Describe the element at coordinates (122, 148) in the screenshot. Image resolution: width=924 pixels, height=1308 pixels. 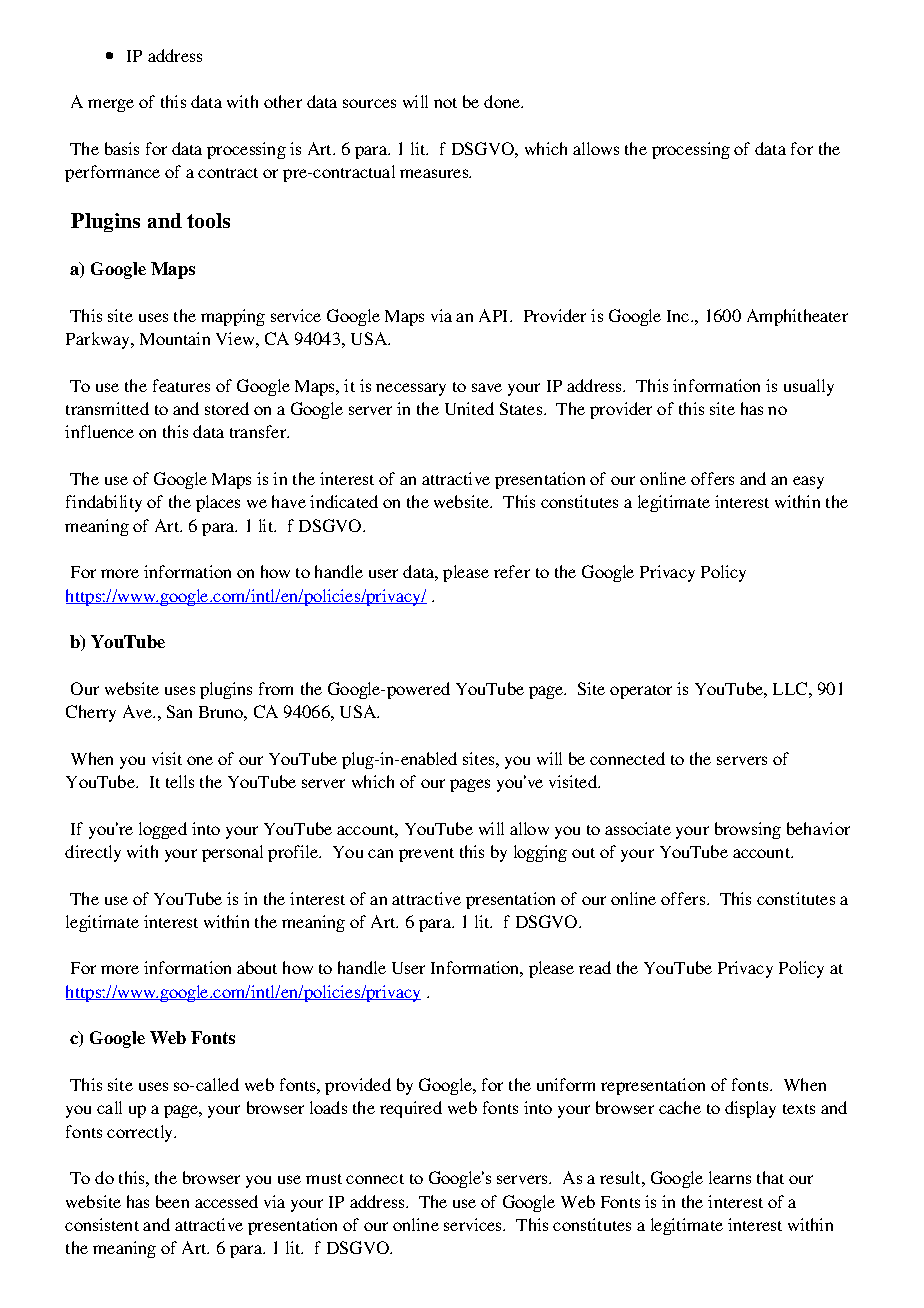
I see `basis` at that location.
